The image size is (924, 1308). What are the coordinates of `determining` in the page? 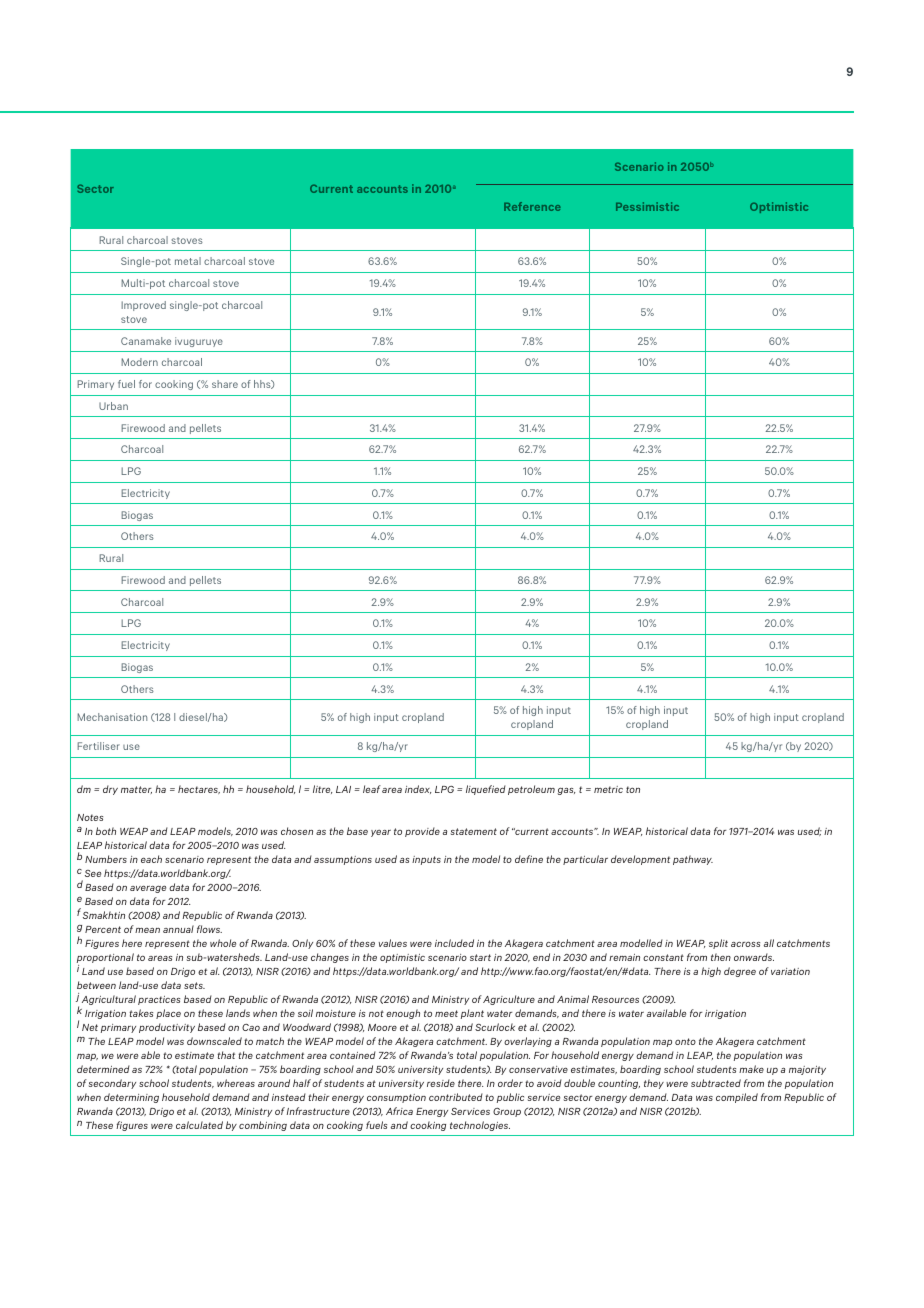 It's located at (131, 1098).
